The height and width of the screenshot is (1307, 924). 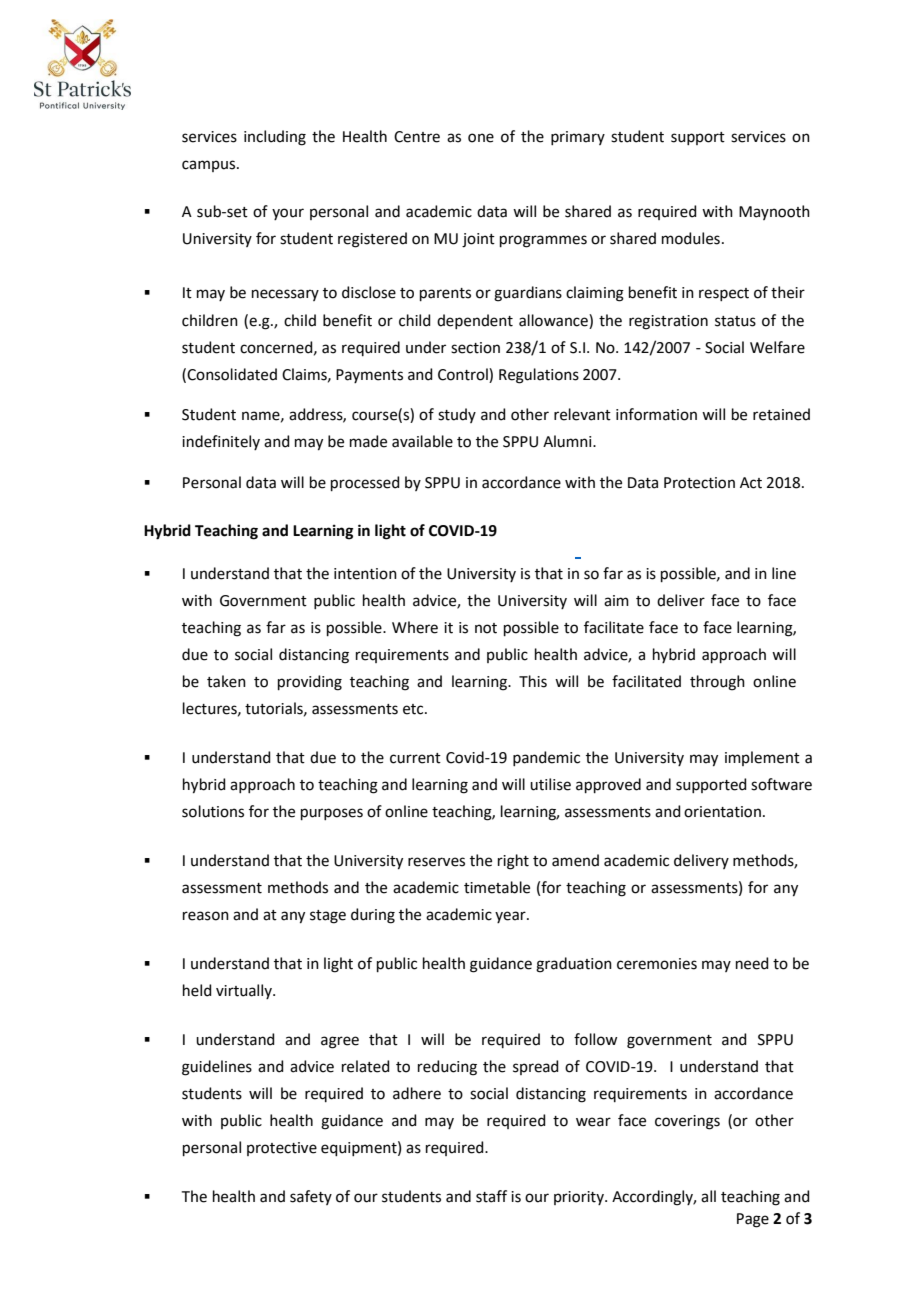 I want to click on year, so click(x=511, y=917).
